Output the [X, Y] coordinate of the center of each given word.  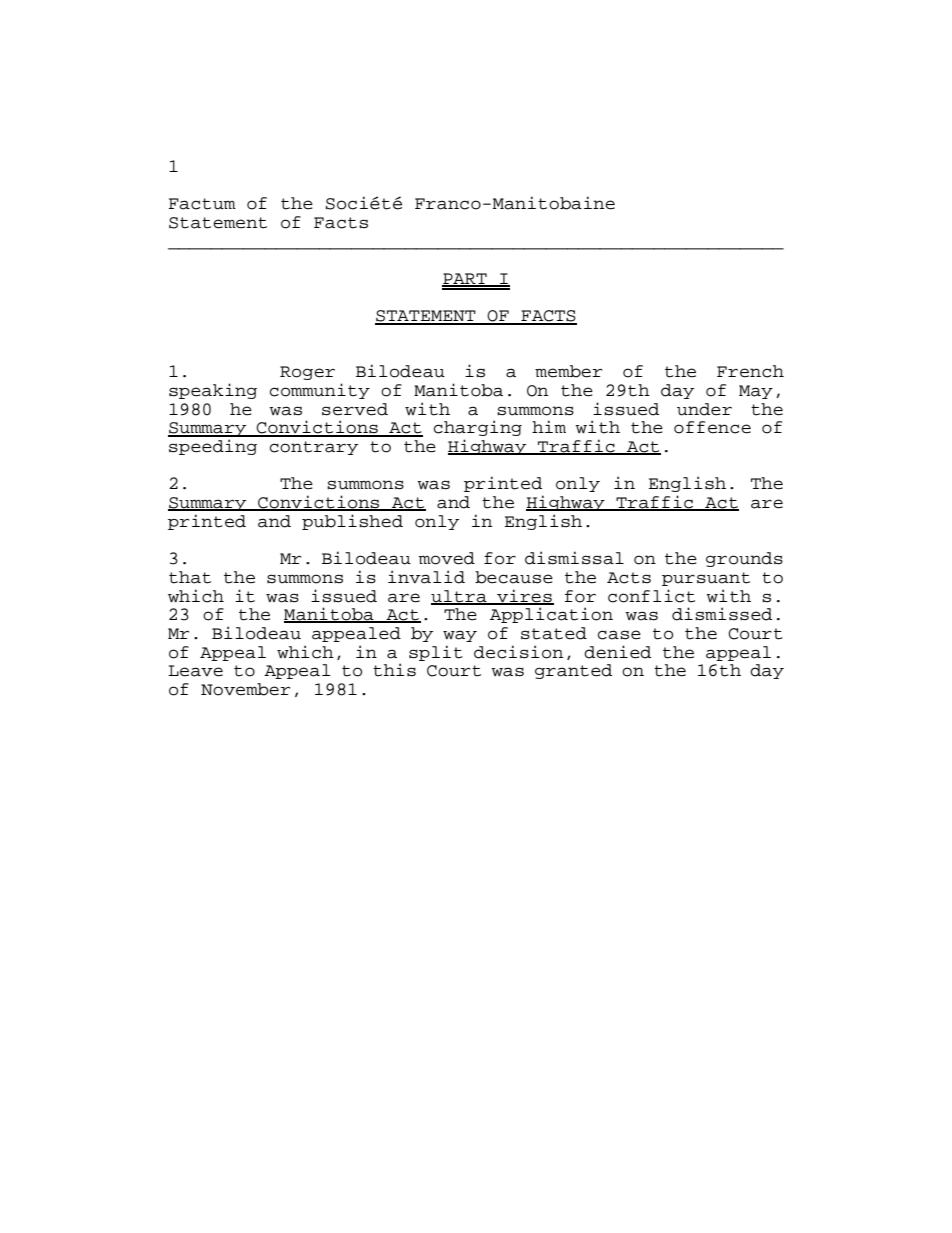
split [436, 653]
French [750, 371]
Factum [202, 204]
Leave [195, 671]
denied [617, 652]
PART [465, 279]
